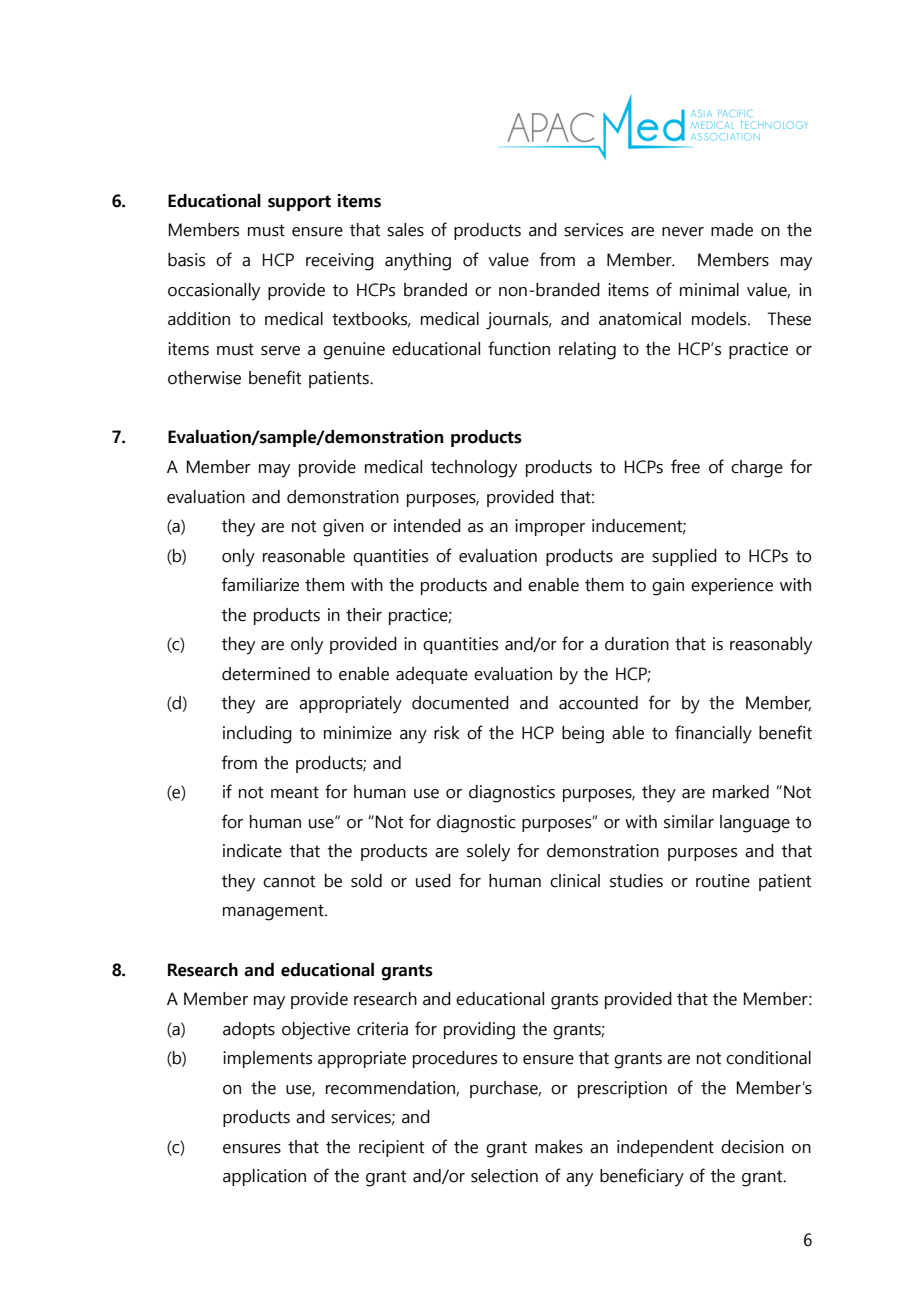  Describe the element at coordinates (418, 262) in the screenshot. I see `anything` at that location.
